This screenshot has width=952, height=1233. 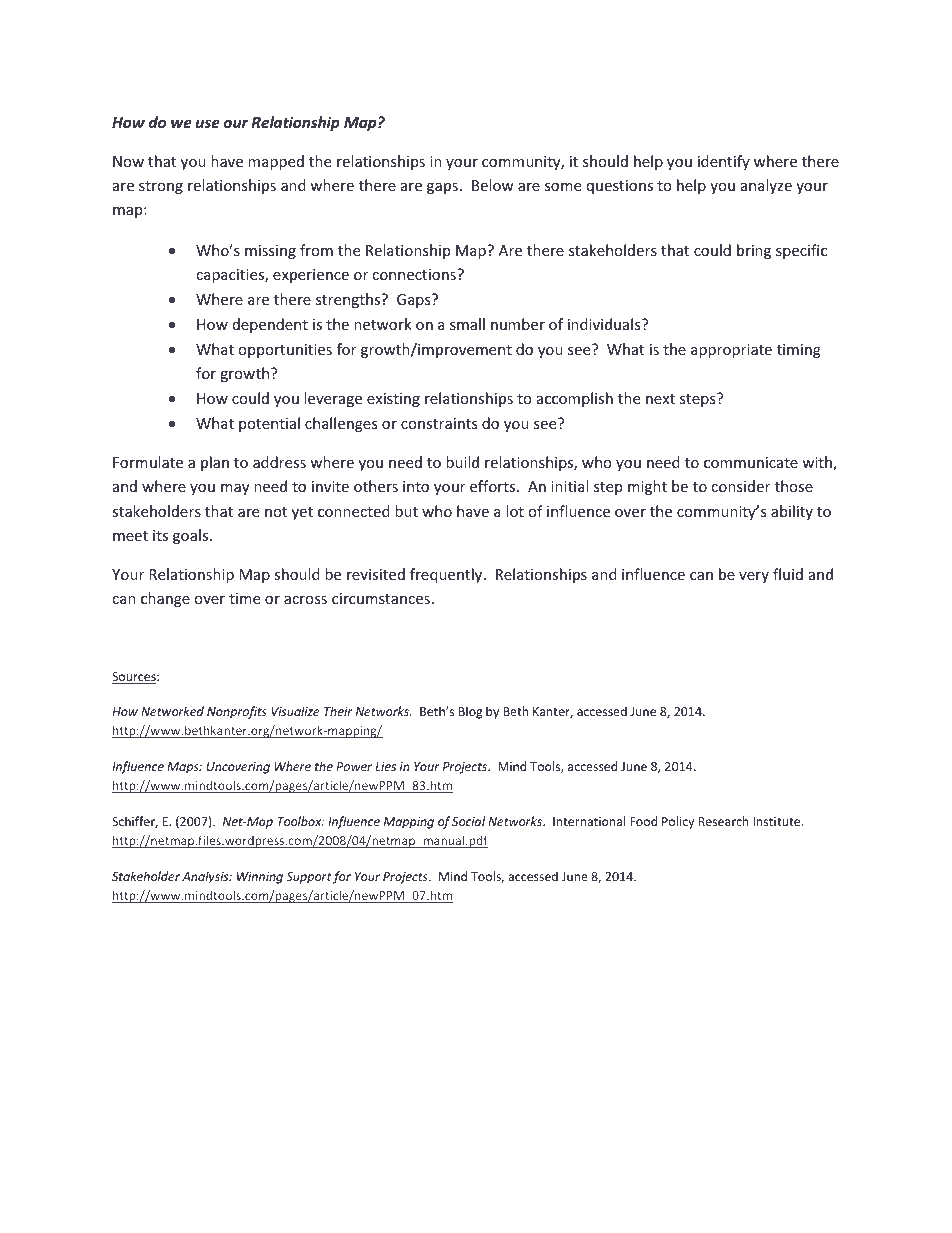 I want to click on consider, so click(x=740, y=486).
